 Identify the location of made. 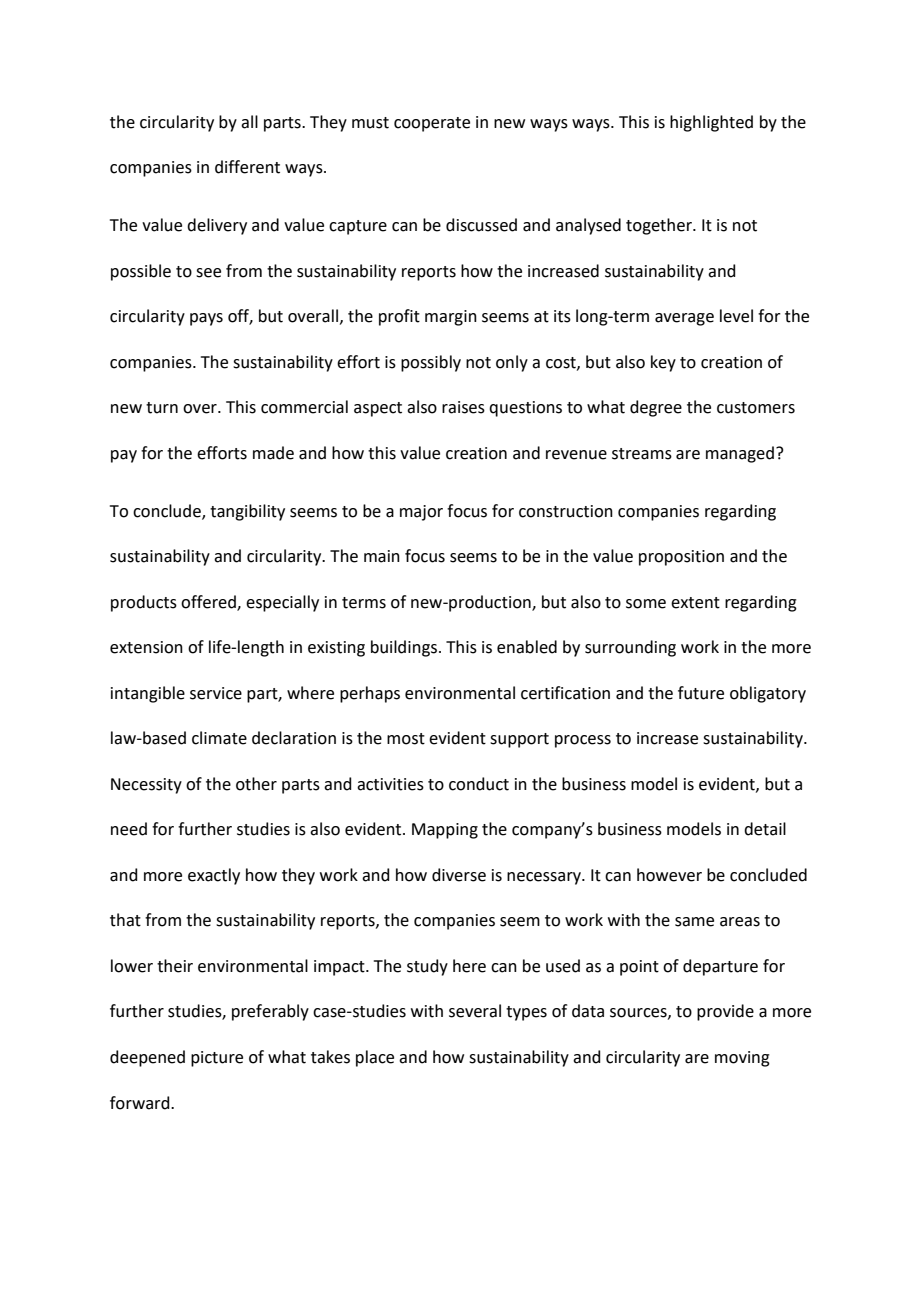
(273, 453).
